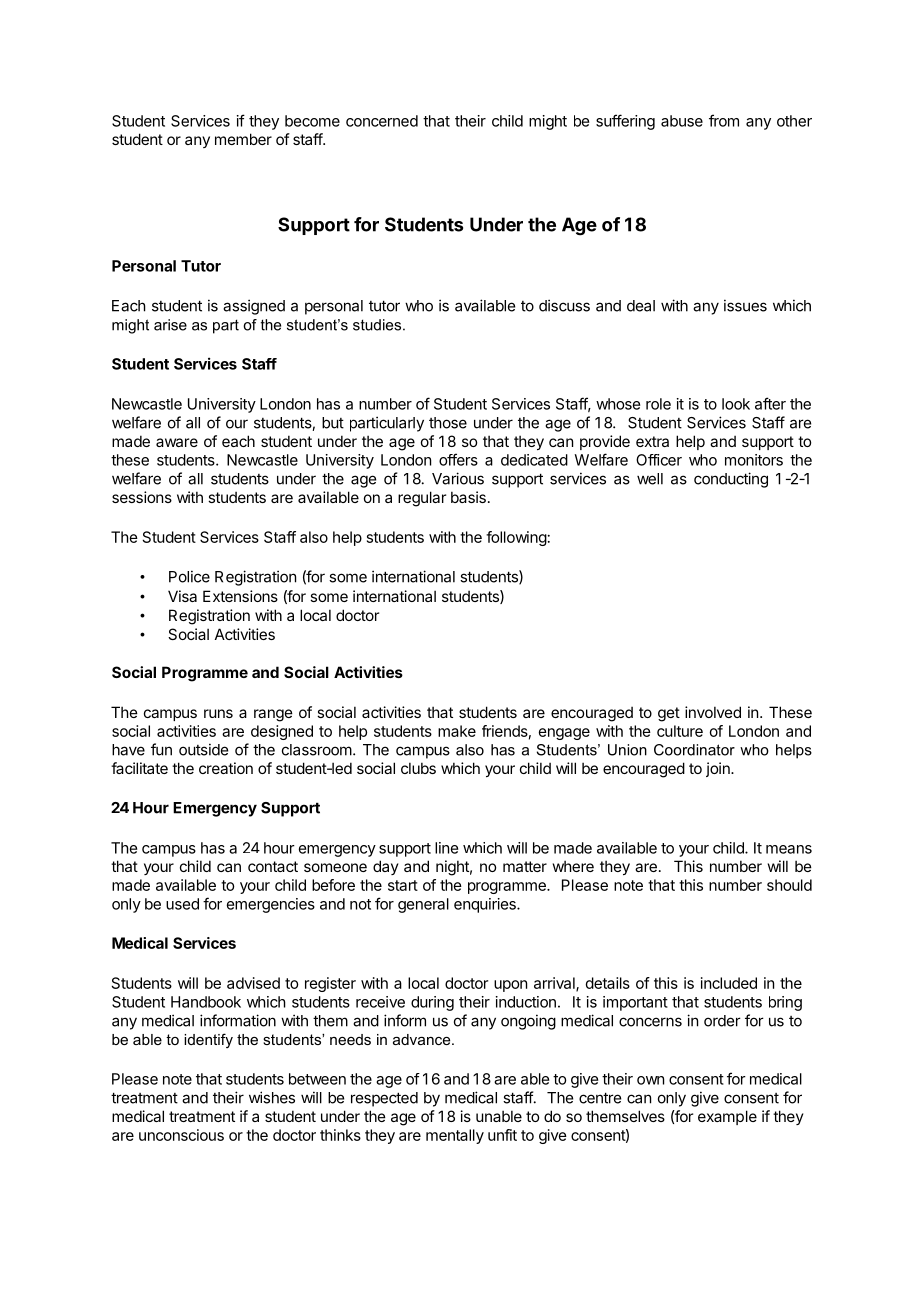 This screenshot has width=924, height=1308. I want to click on conducting, so click(731, 480).
